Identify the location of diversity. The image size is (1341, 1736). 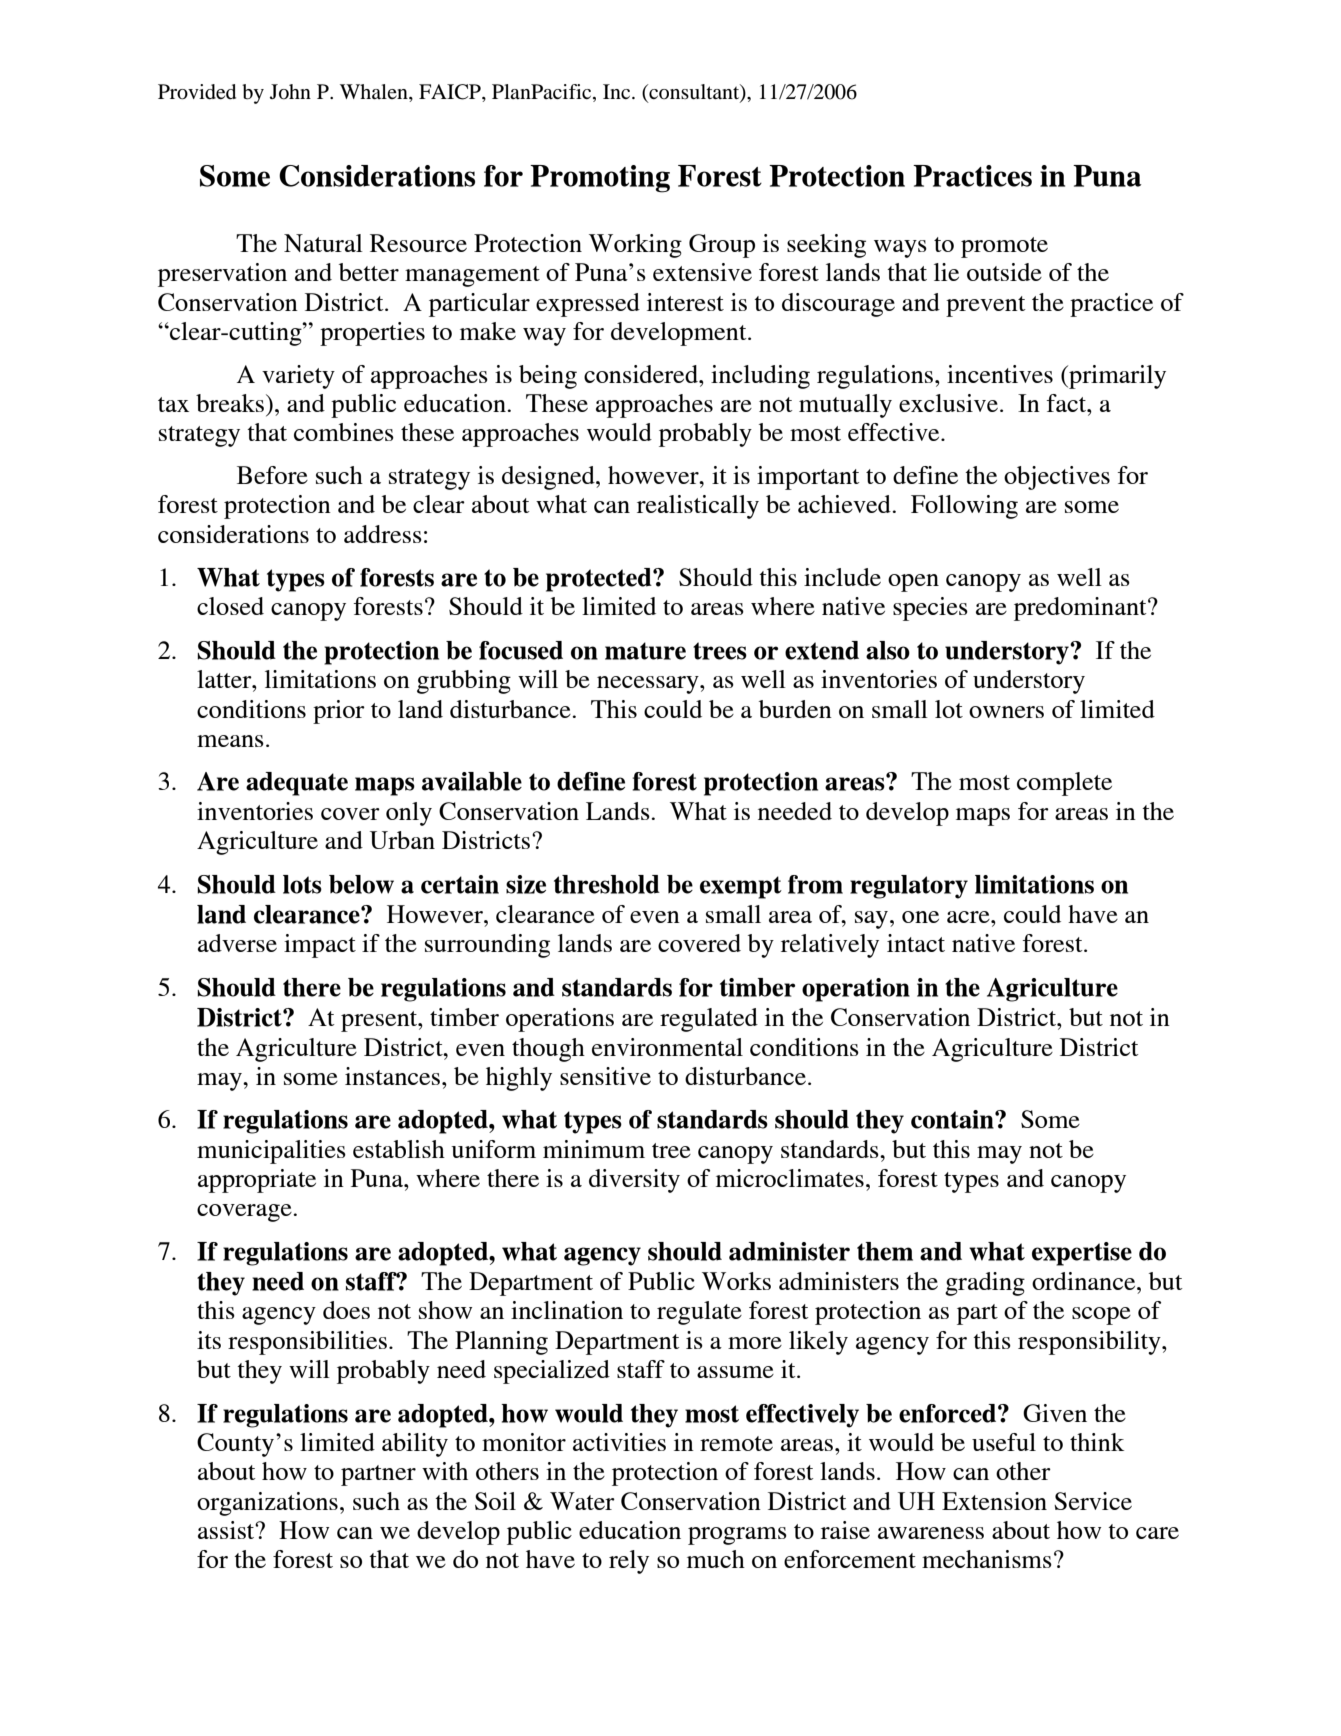
(634, 1181).
